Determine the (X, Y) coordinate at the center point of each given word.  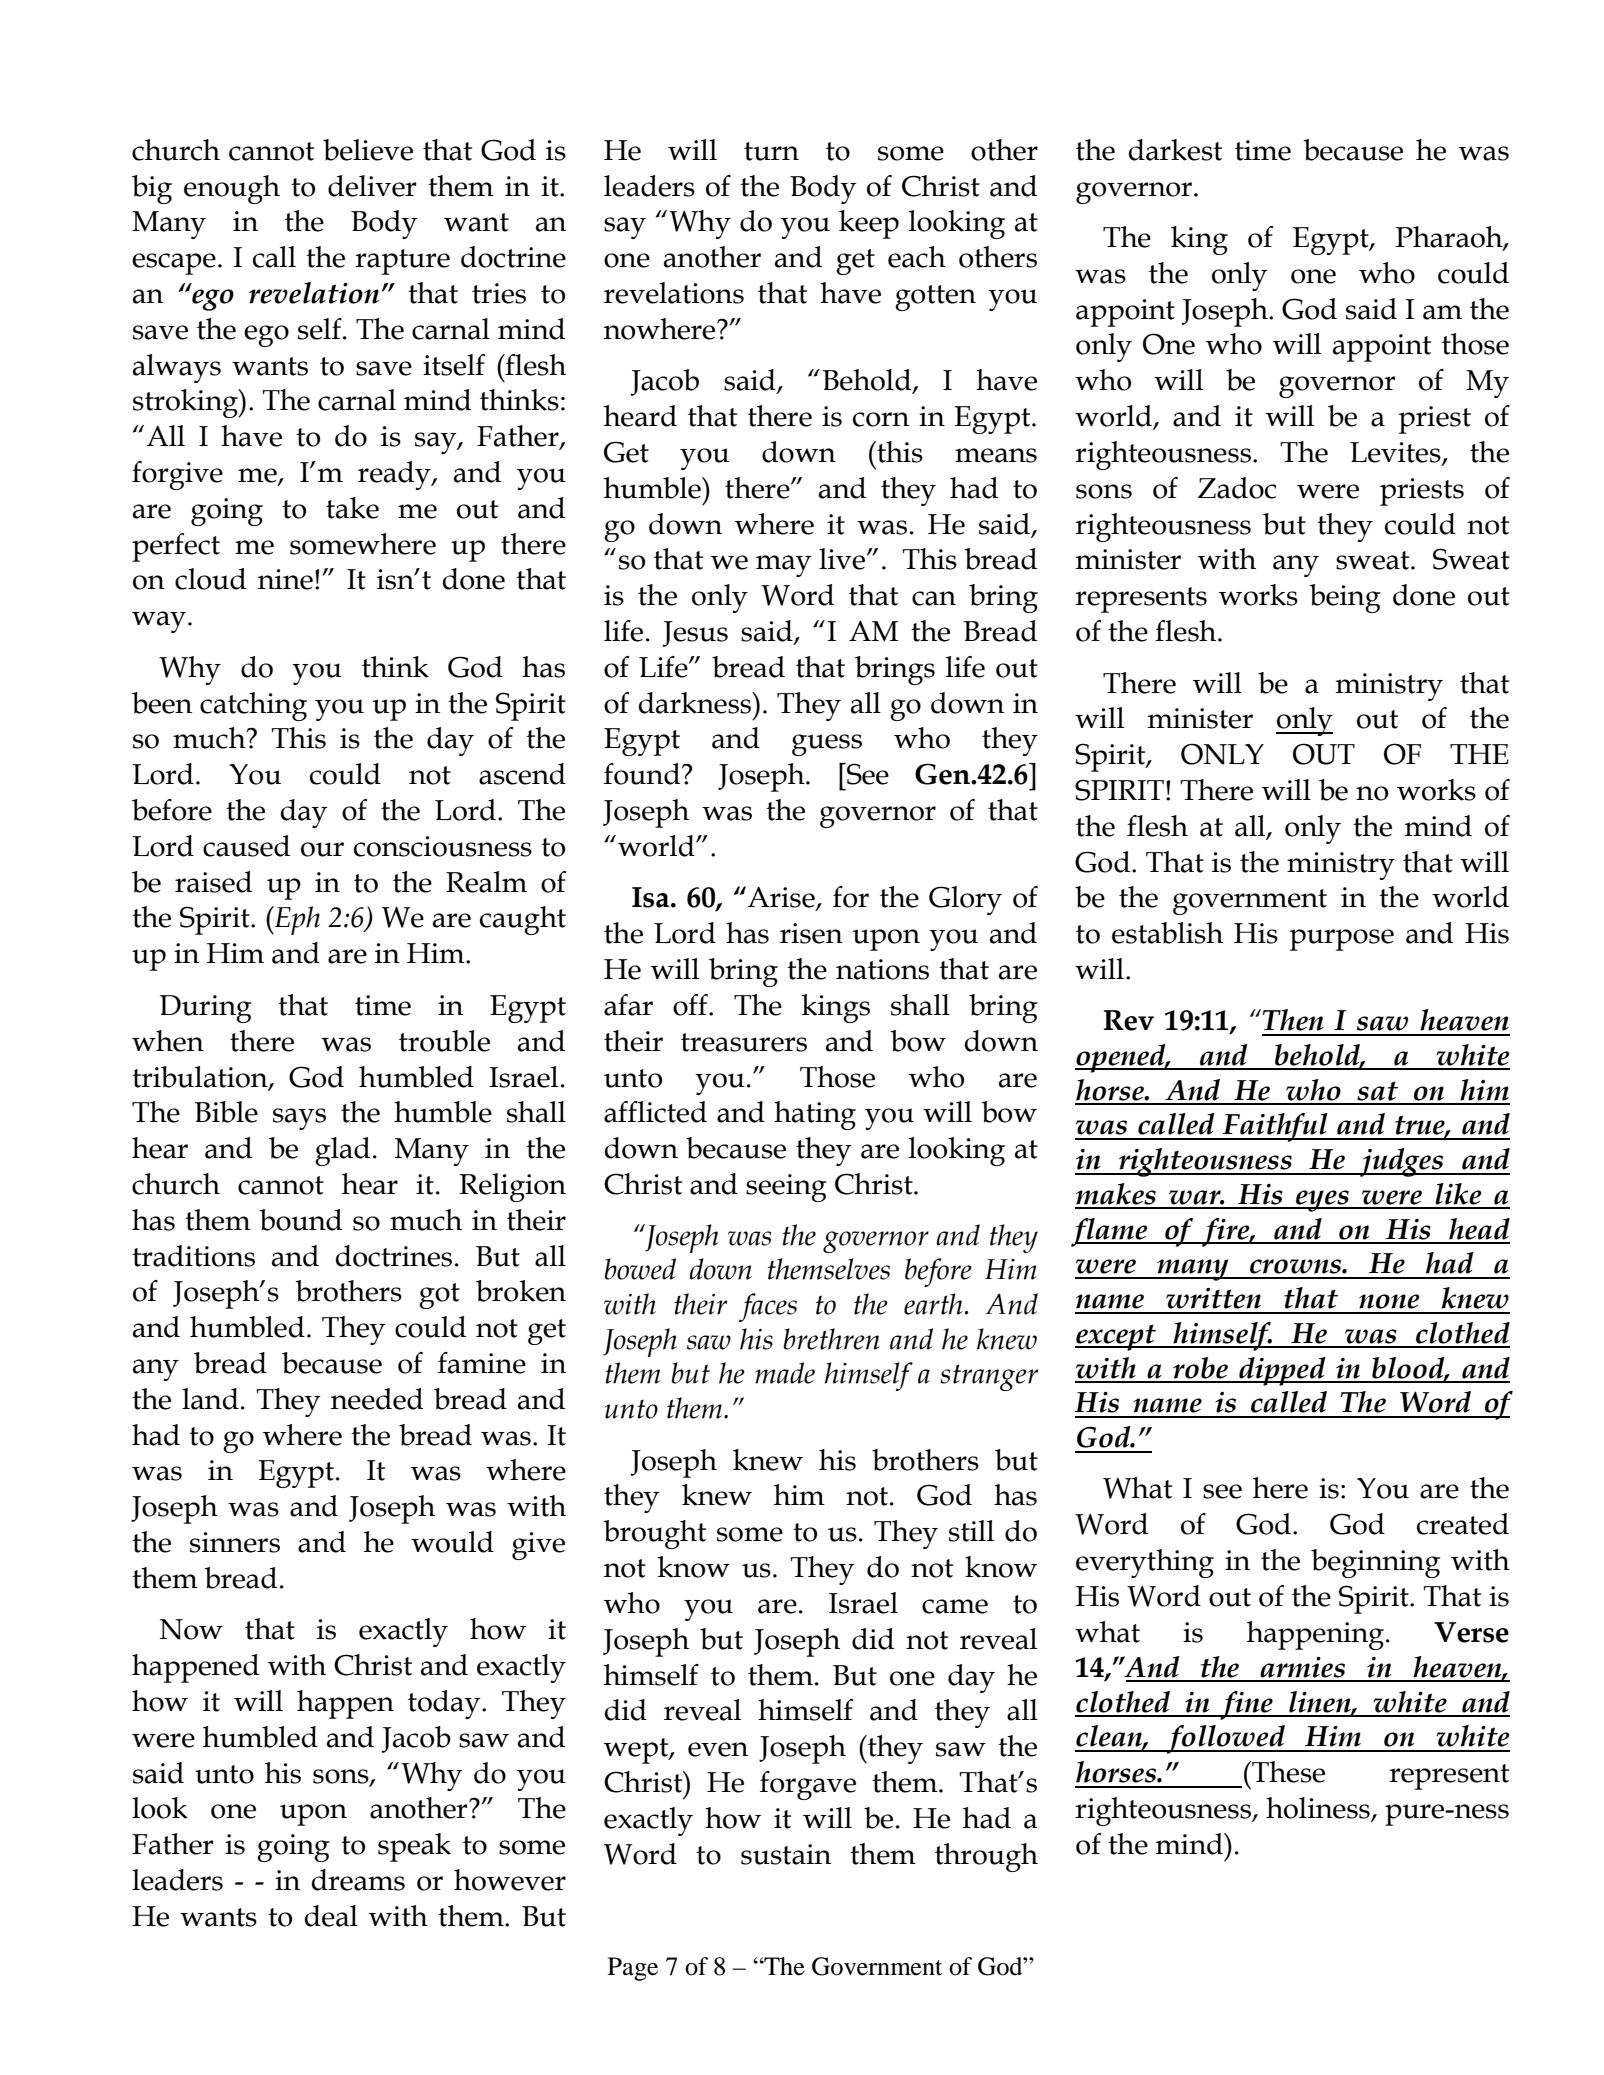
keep (869, 224)
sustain (786, 1854)
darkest (1175, 150)
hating (815, 1115)
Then (1293, 1020)
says (299, 1119)
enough (232, 189)
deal (331, 1916)
